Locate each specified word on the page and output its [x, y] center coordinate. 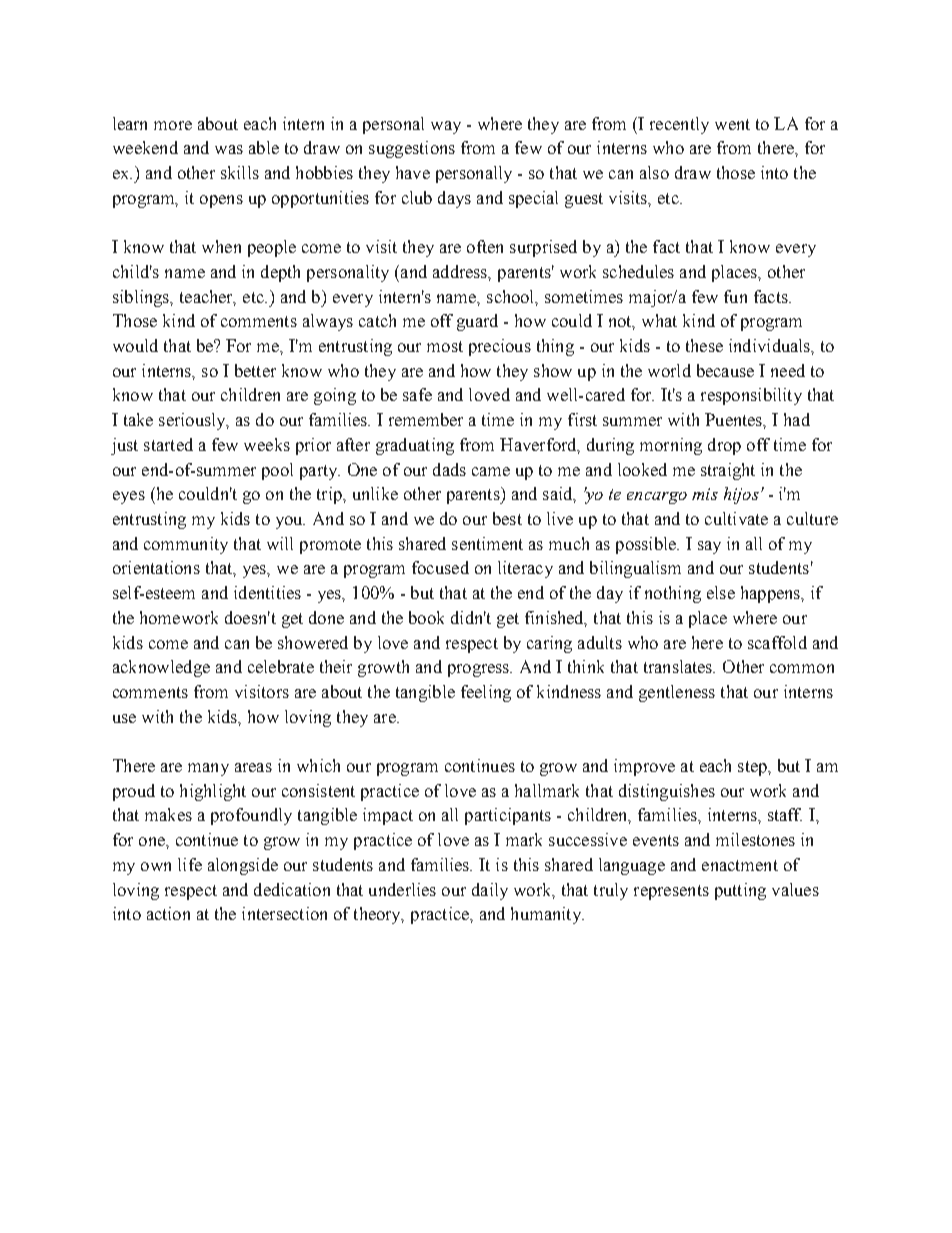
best [507, 518]
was [229, 149]
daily [490, 891]
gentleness [677, 693]
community [186, 545]
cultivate [736, 518]
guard [477, 322]
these [704, 345]
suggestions [412, 149]
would [135, 345]
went [732, 124]
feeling [486, 693]
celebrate [281, 666]
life [190, 864]
